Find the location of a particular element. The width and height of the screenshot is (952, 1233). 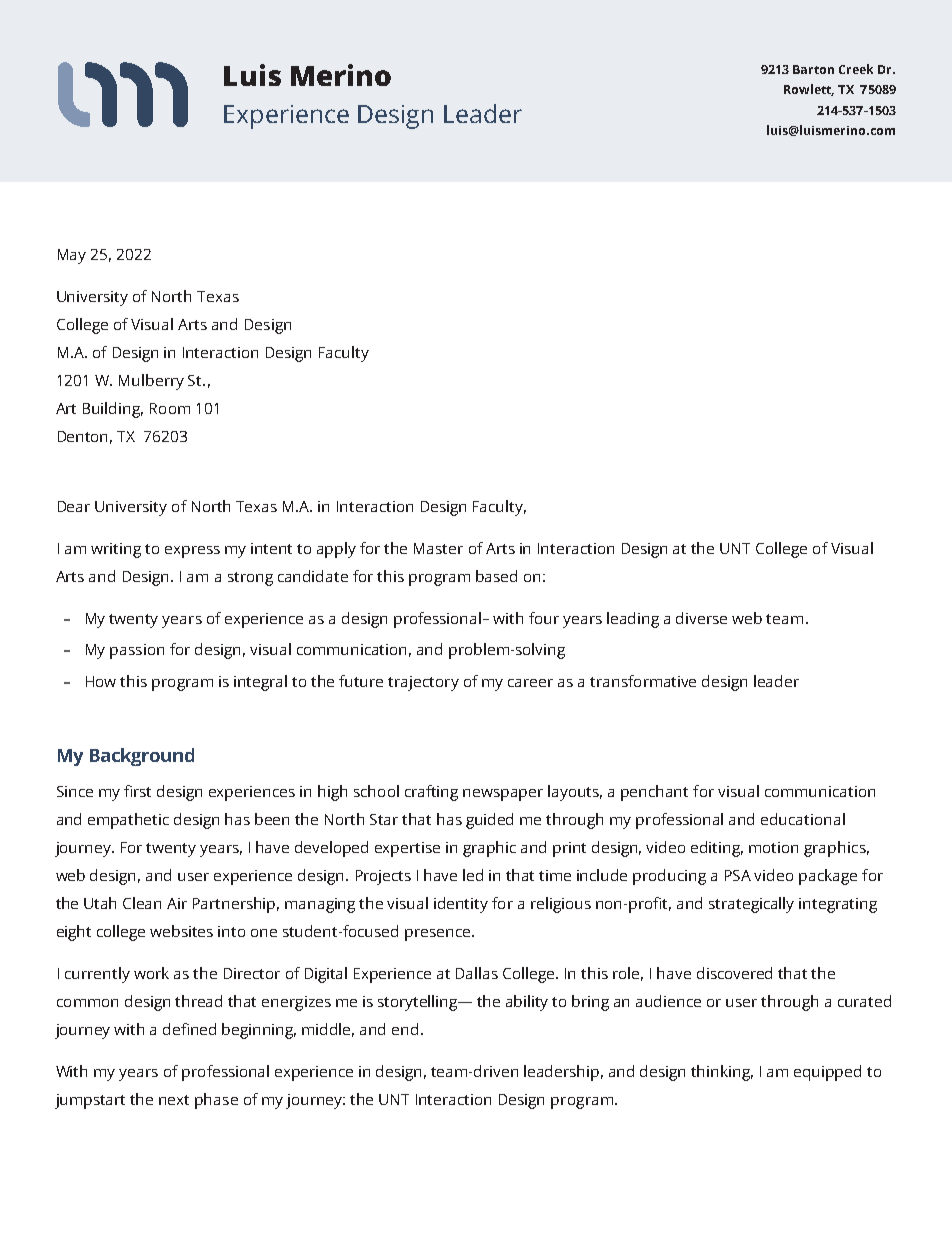

leading is located at coordinates (633, 620).
